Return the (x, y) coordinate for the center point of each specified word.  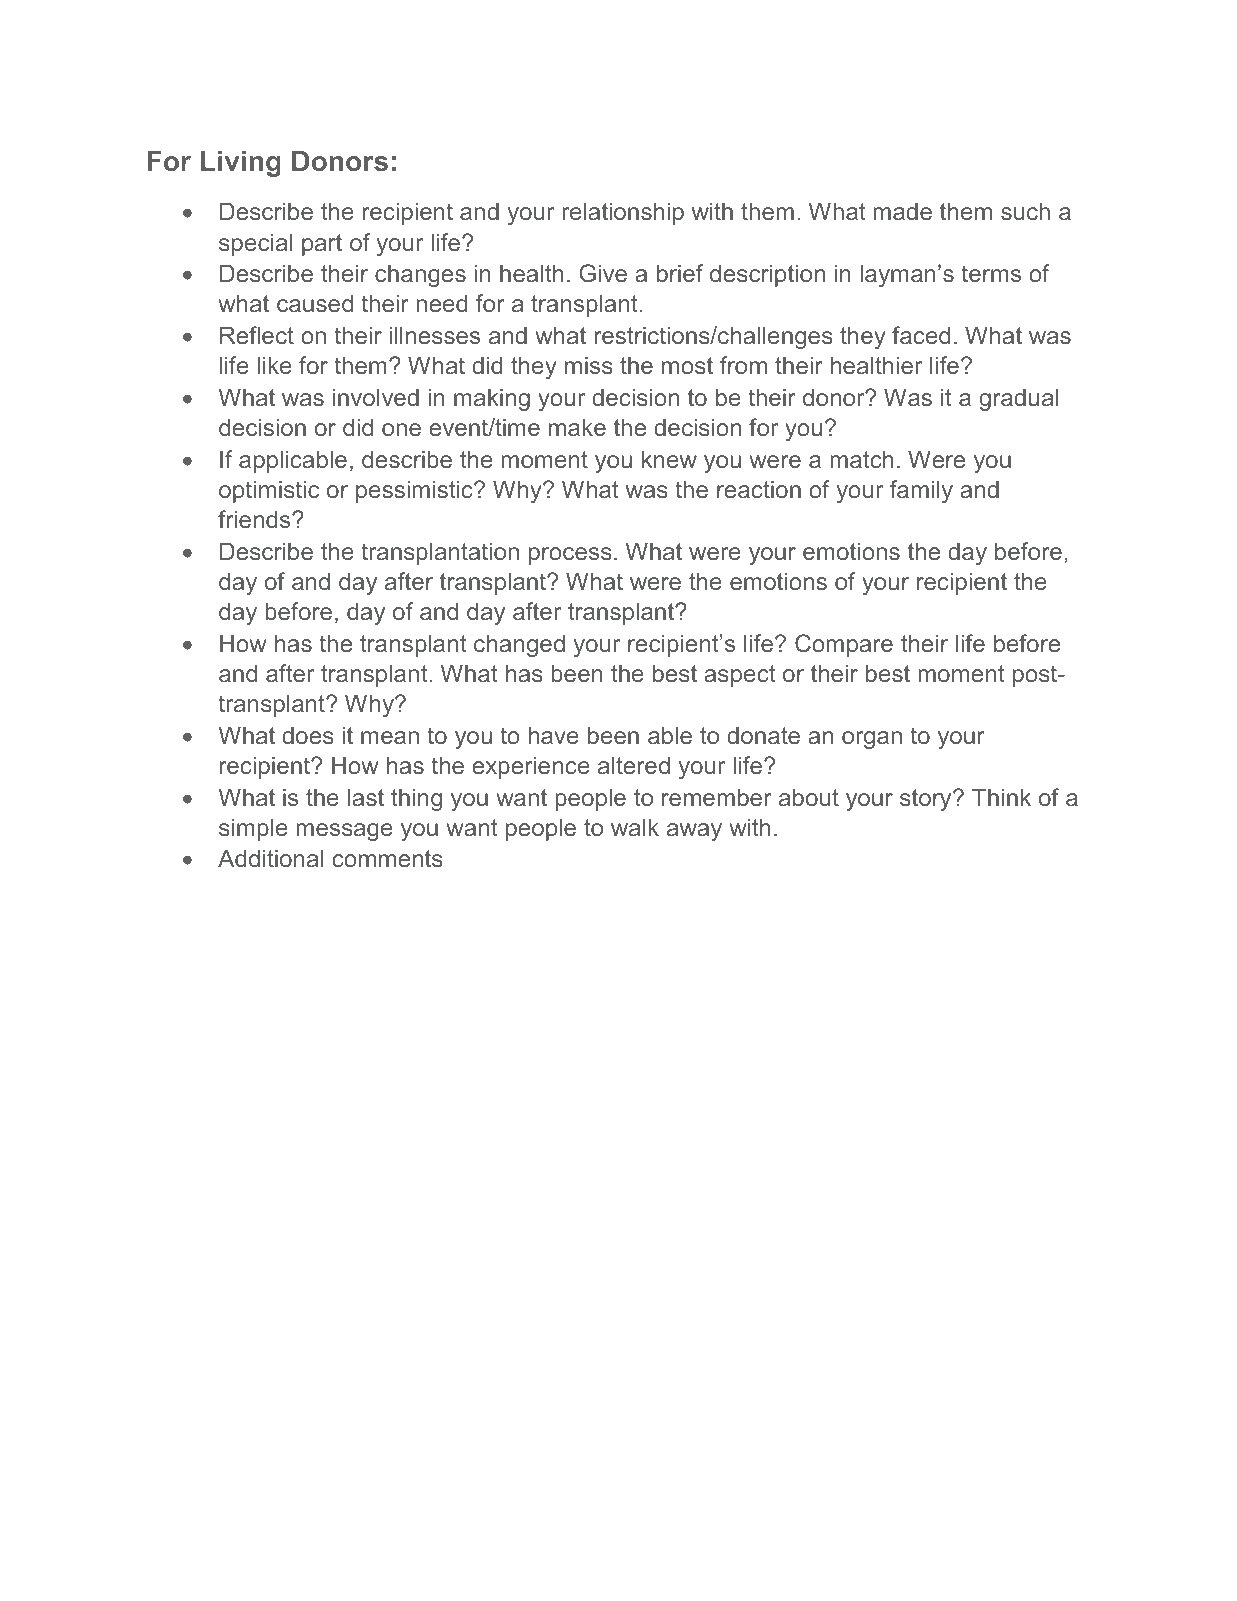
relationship (623, 213)
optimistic (269, 491)
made (902, 211)
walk (635, 827)
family (921, 491)
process (570, 556)
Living (241, 164)
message (344, 832)
